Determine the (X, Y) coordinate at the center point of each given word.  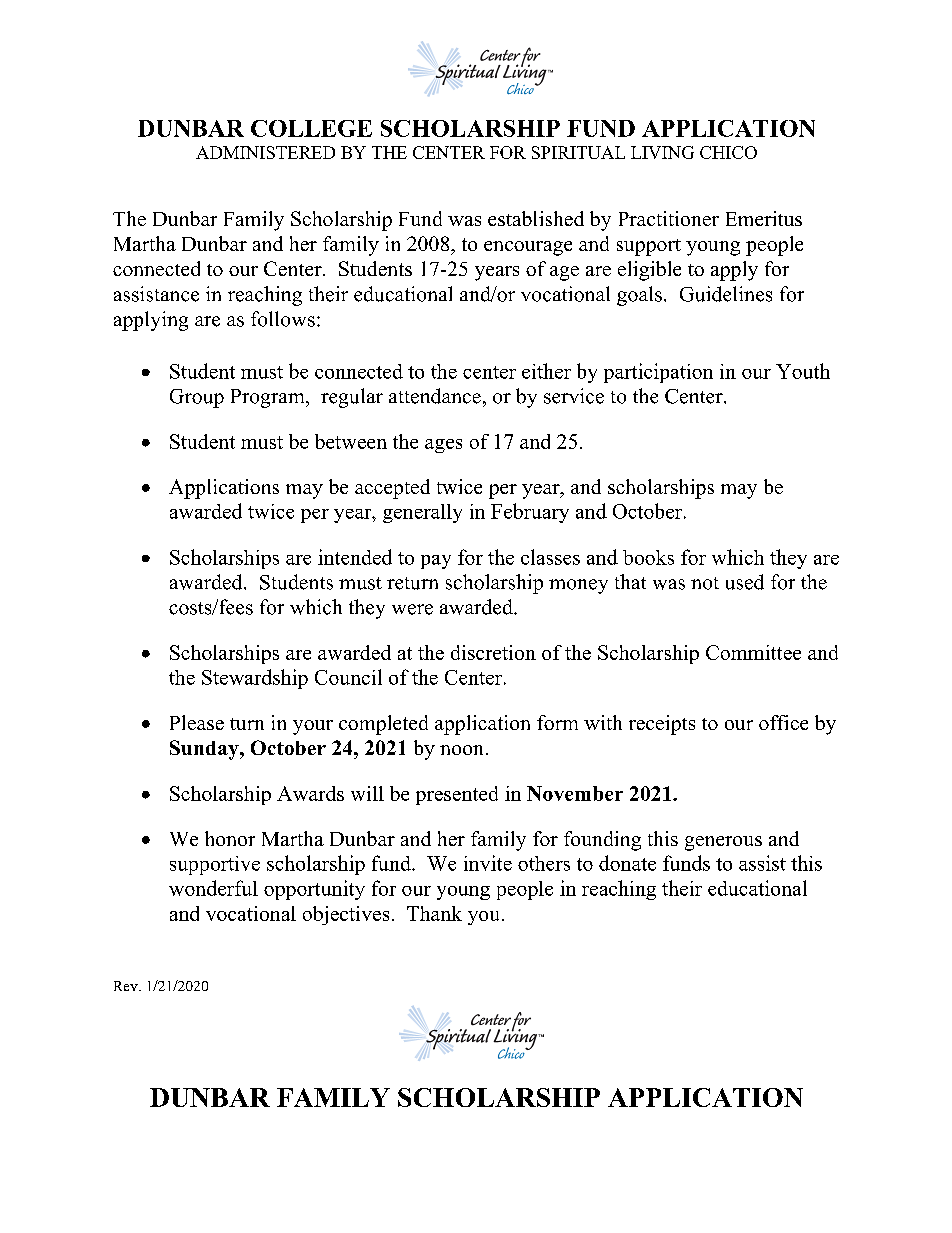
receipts (662, 725)
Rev (127, 986)
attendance (435, 396)
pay (436, 562)
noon (461, 750)
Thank (434, 913)
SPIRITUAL (578, 152)
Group (197, 398)
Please (197, 722)
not (705, 583)
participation (658, 373)
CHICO (728, 152)
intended (355, 557)
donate (627, 863)
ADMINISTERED (265, 152)
